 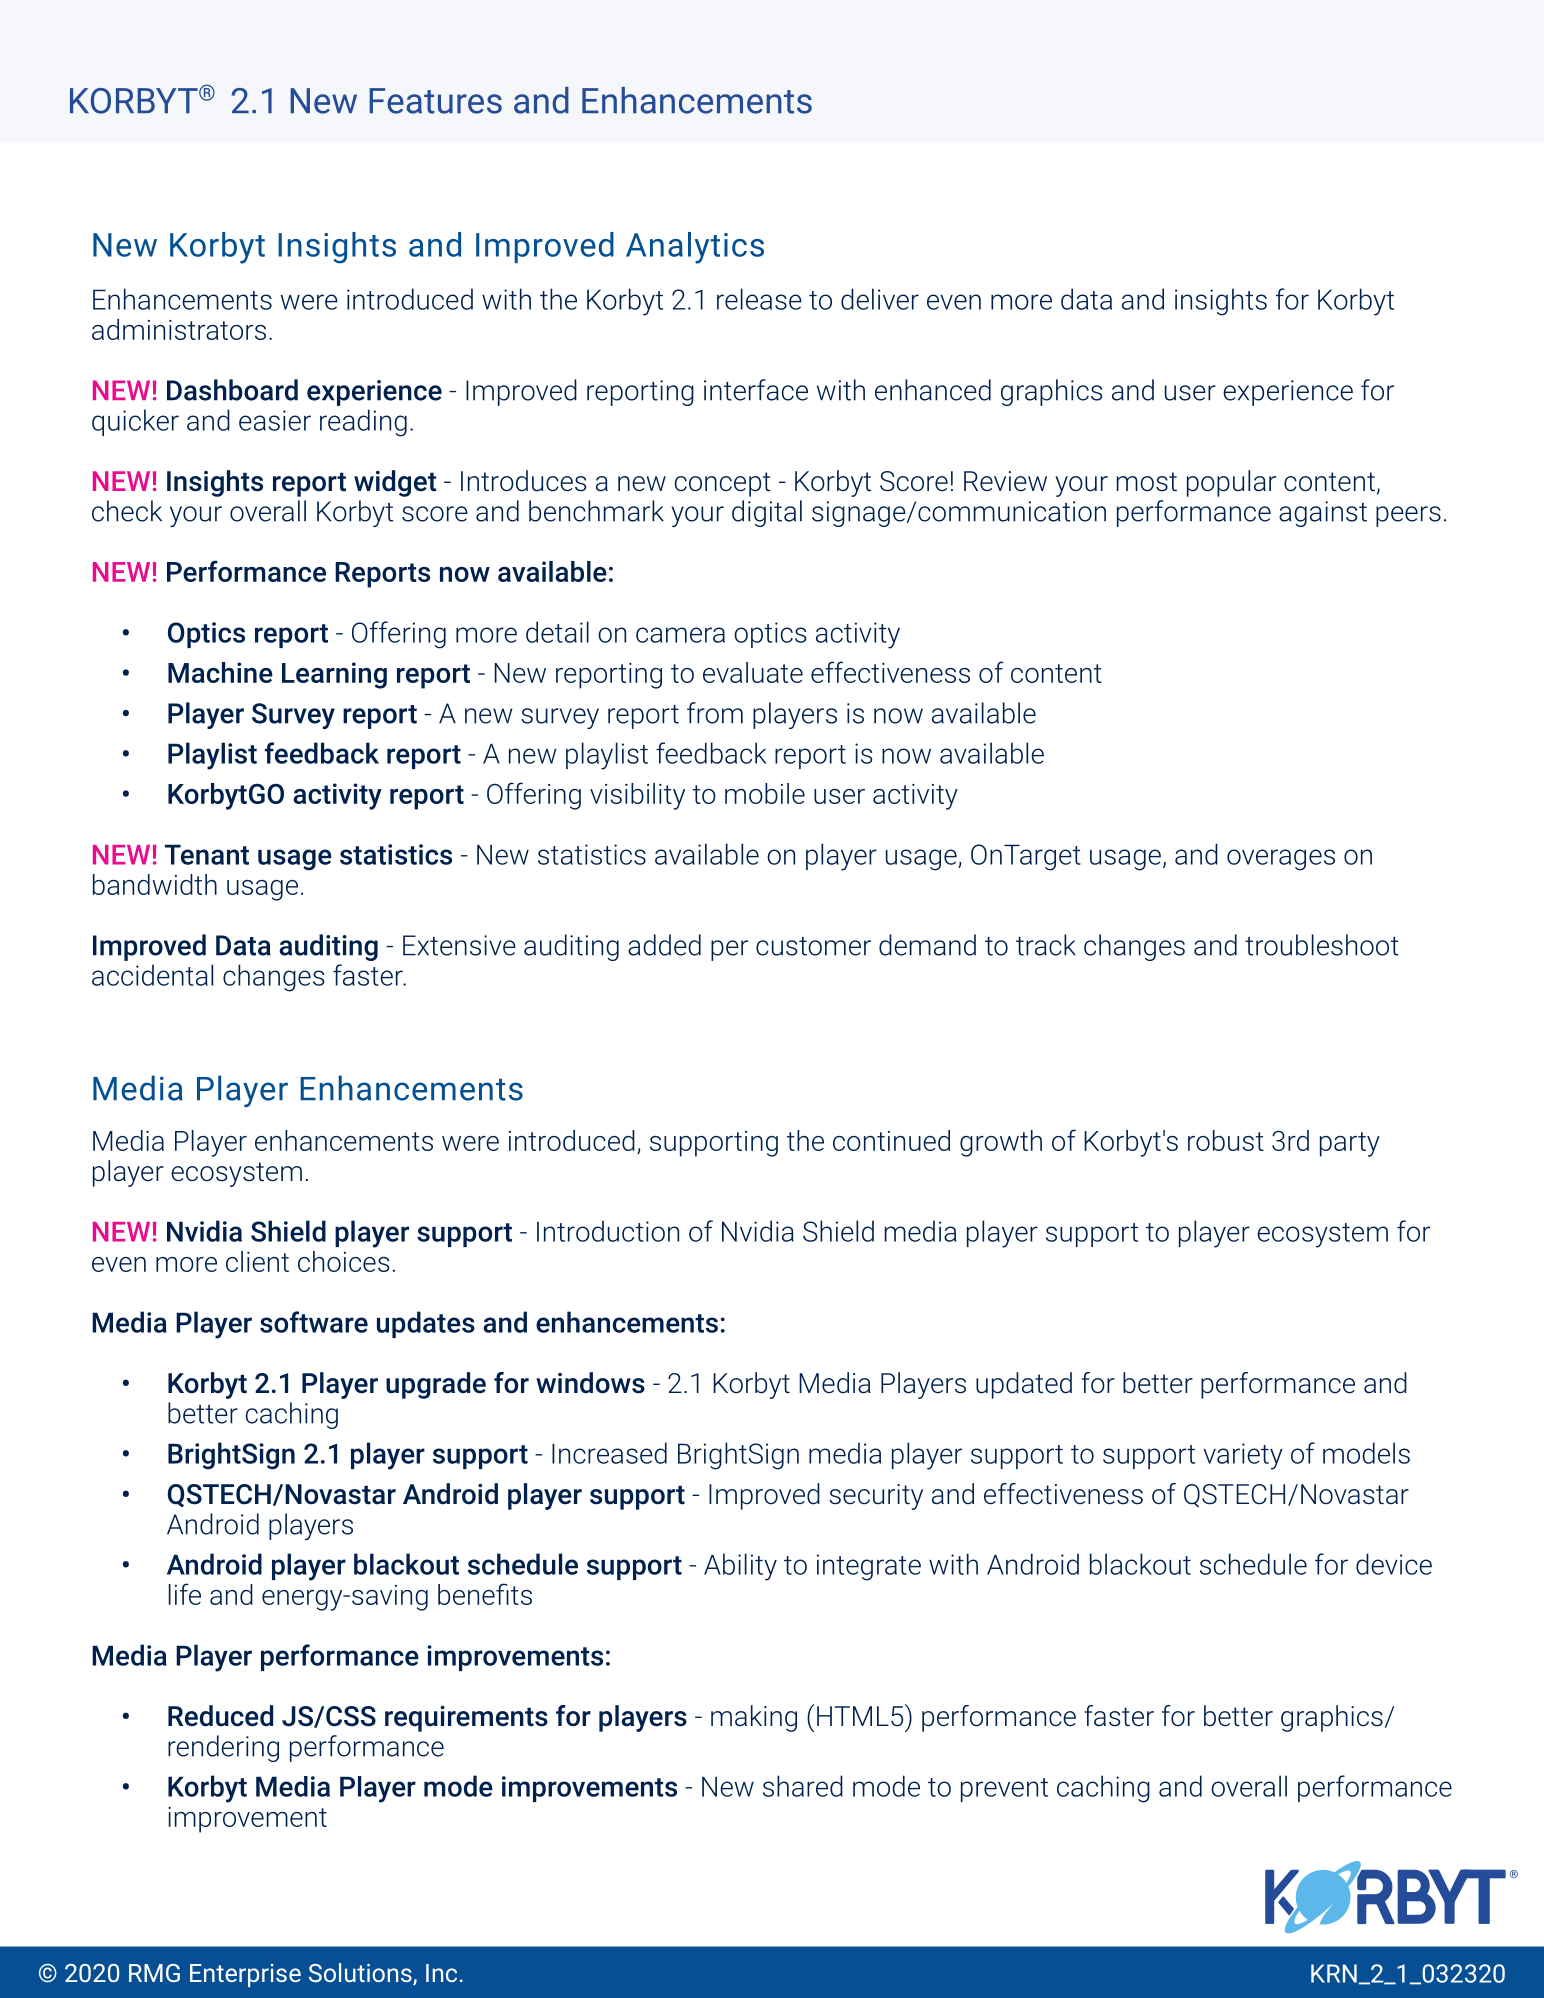 What do you see at coordinates (245, 1975) in the screenshot?
I see `Enterprise` at bounding box center [245, 1975].
